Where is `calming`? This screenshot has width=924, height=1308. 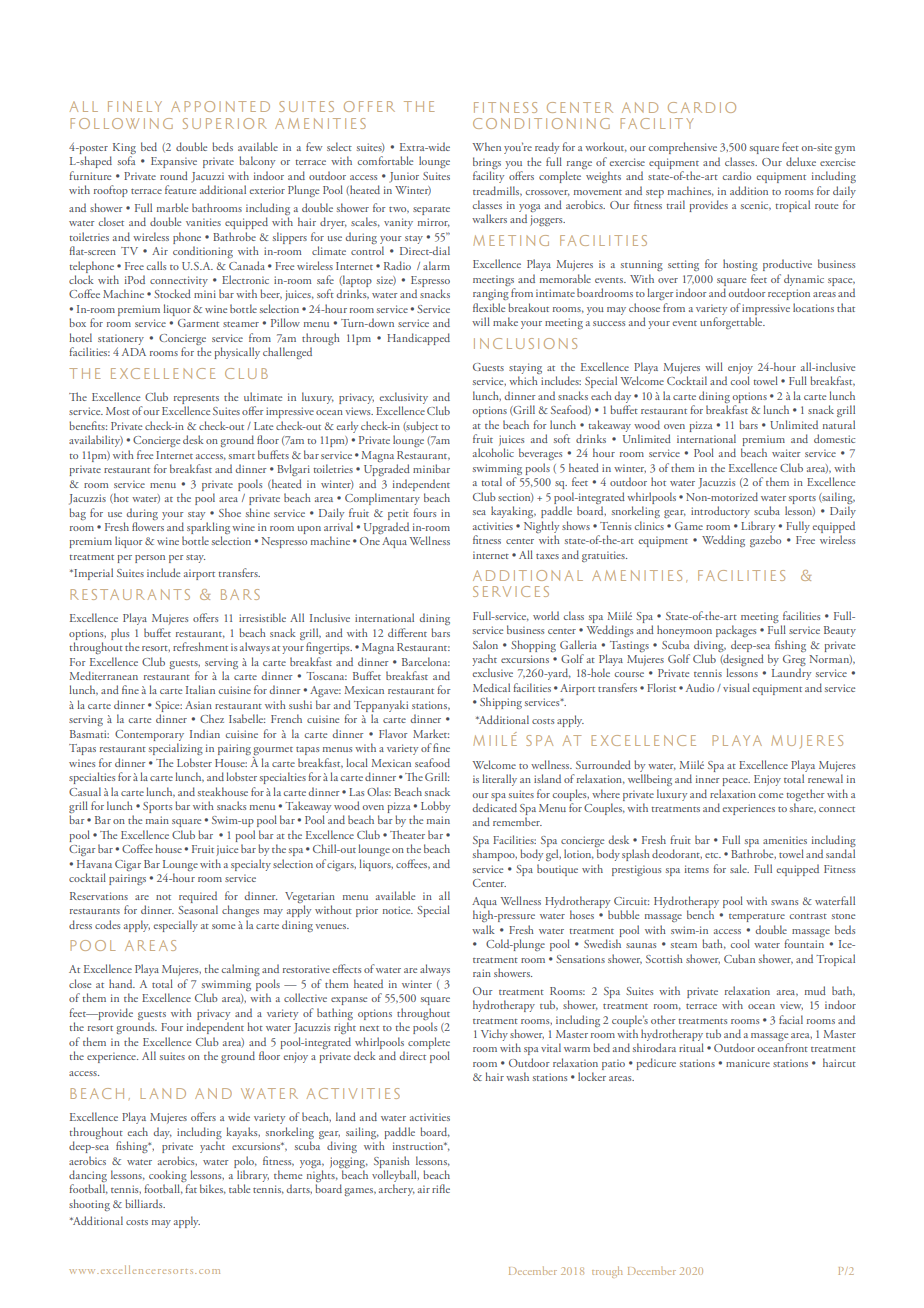 calming is located at coordinates (241, 970).
